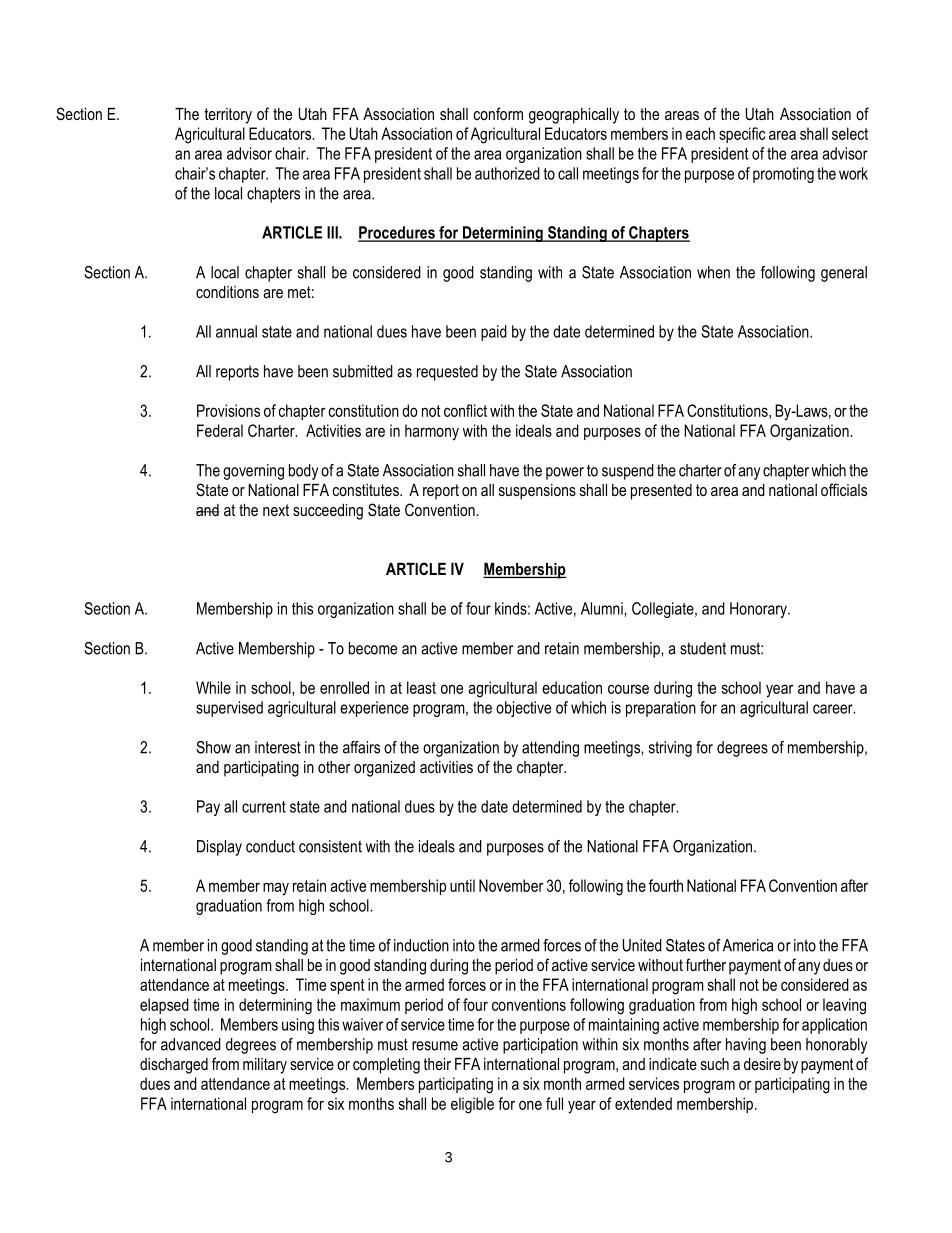  I want to click on authorized, so click(507, 173).
